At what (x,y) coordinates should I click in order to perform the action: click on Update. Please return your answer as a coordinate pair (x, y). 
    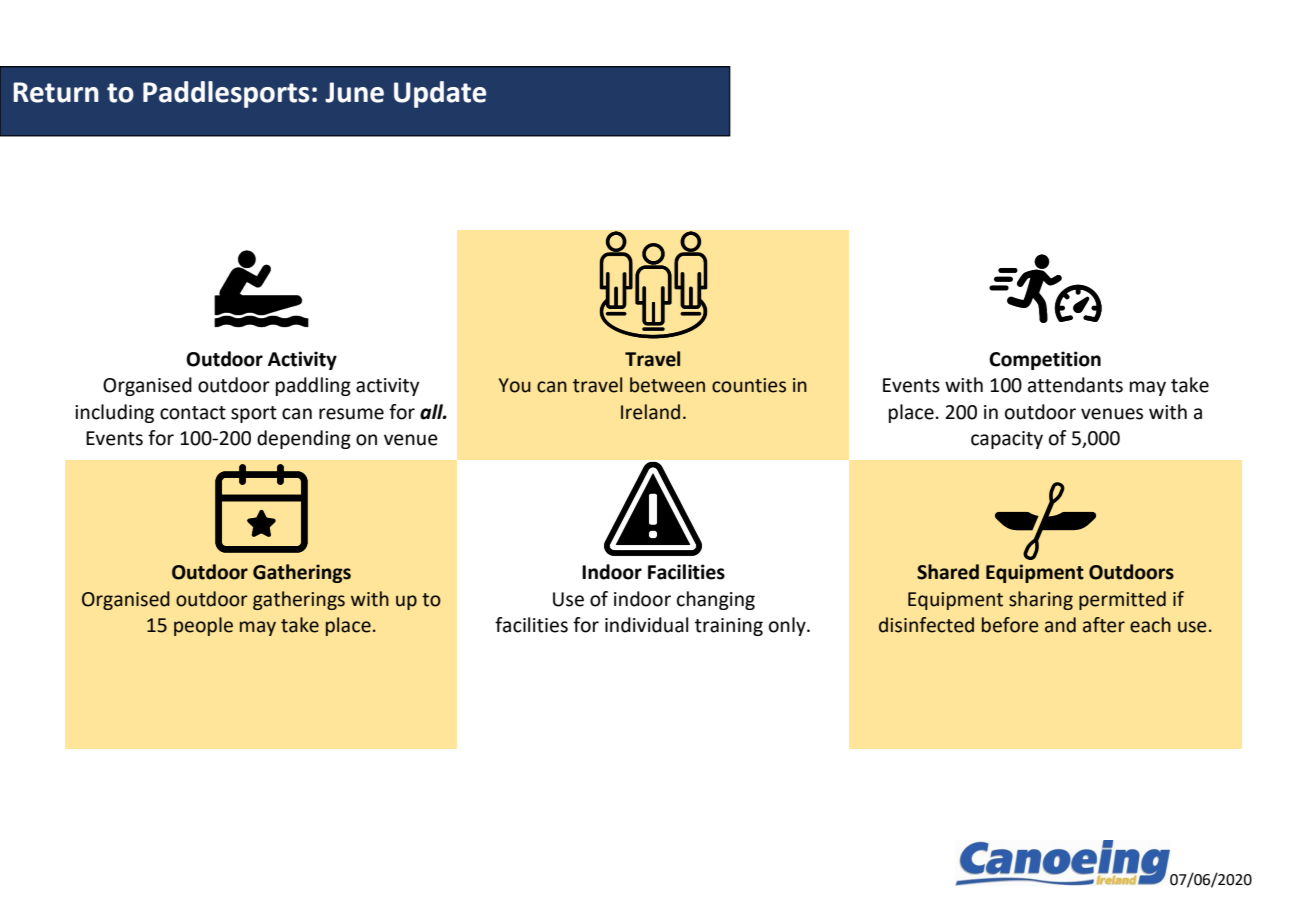
    Looking at the image, I should click on (440, 94).
